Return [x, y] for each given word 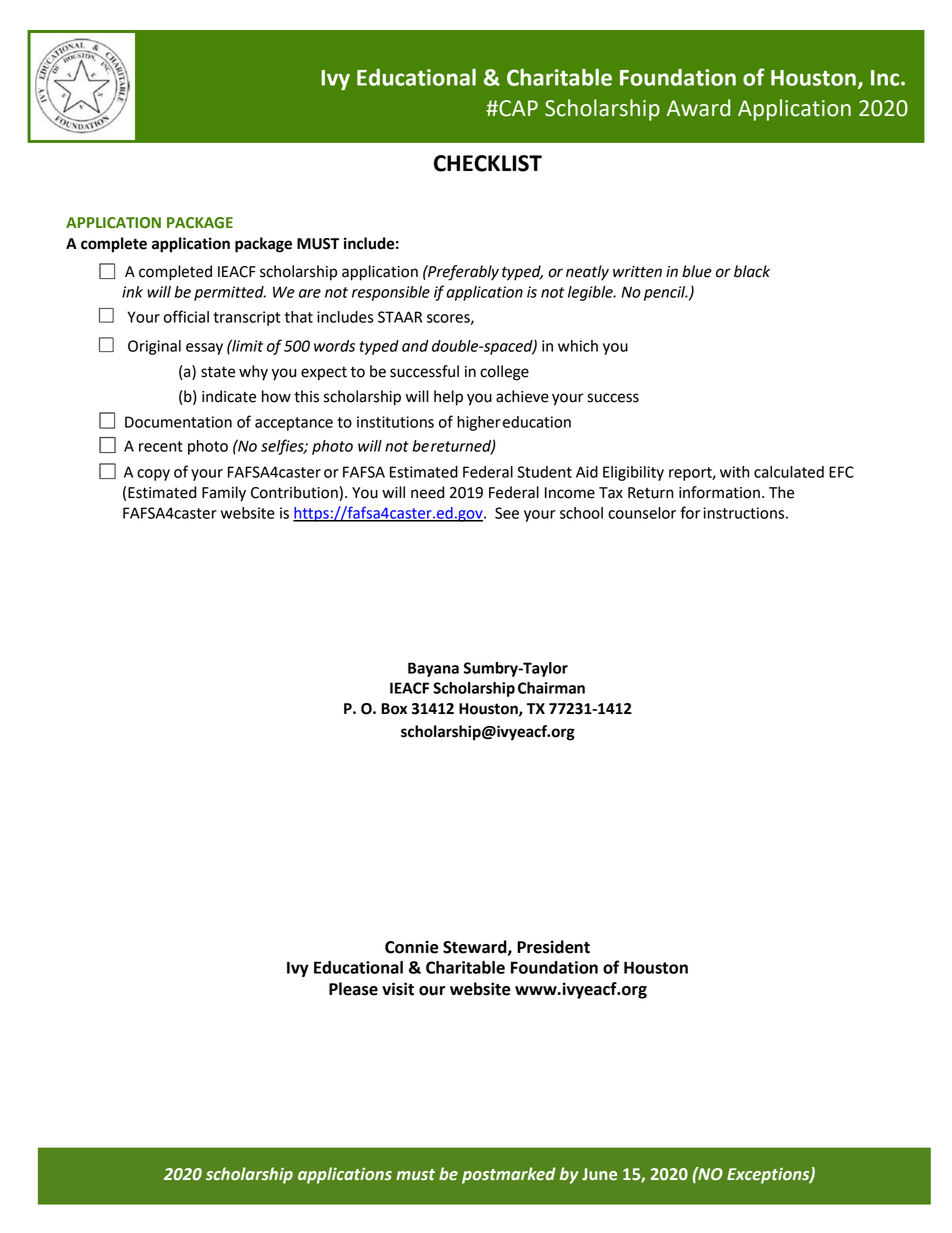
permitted [230, 293]
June [599, 1174]
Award [698, 108]
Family [224, 494]
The [781, 492]
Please [353, 989]
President [553, 947]
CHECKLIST [488, 163]
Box [394, 709]
